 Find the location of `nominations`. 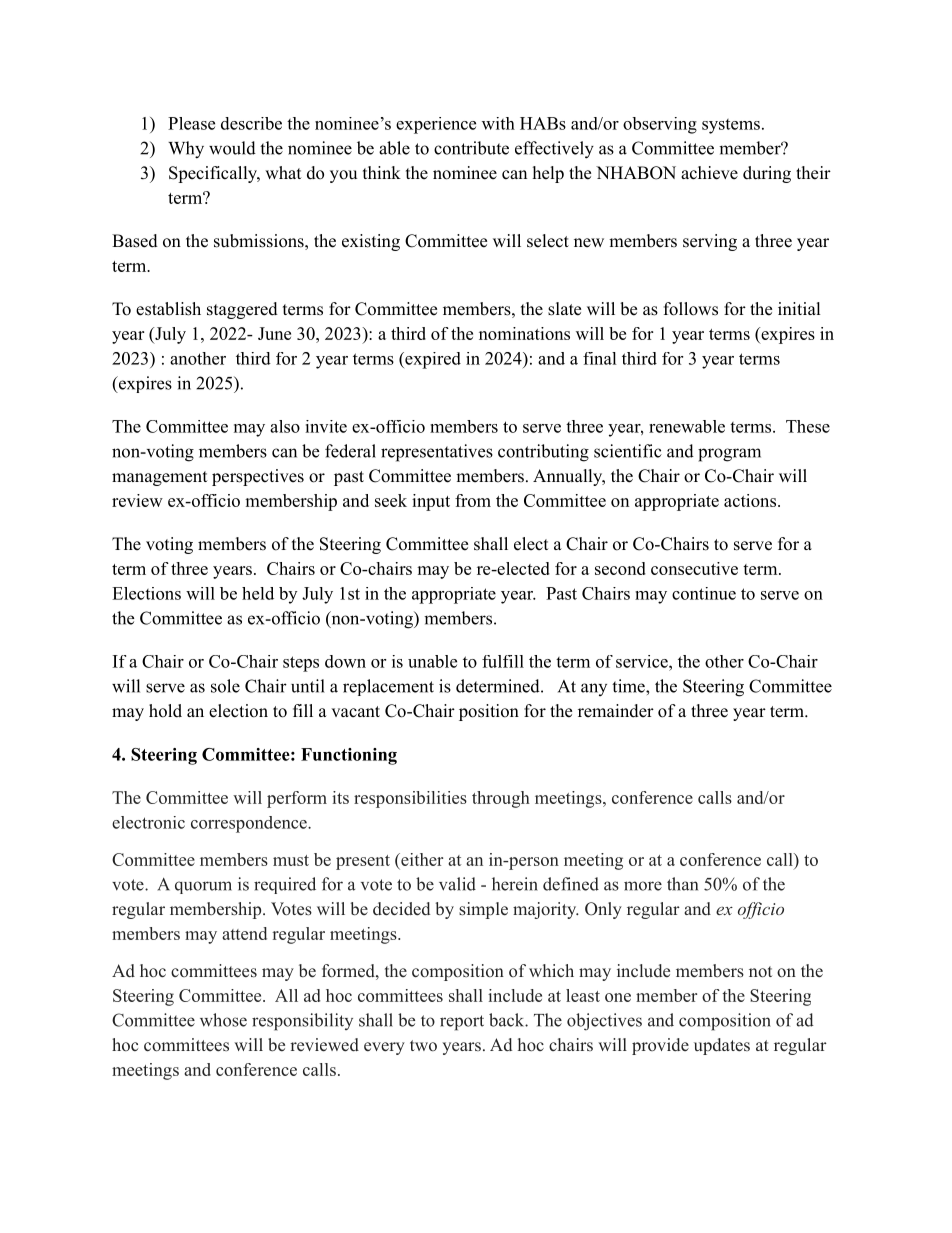

nominations is located at coordinates (524, 333).
